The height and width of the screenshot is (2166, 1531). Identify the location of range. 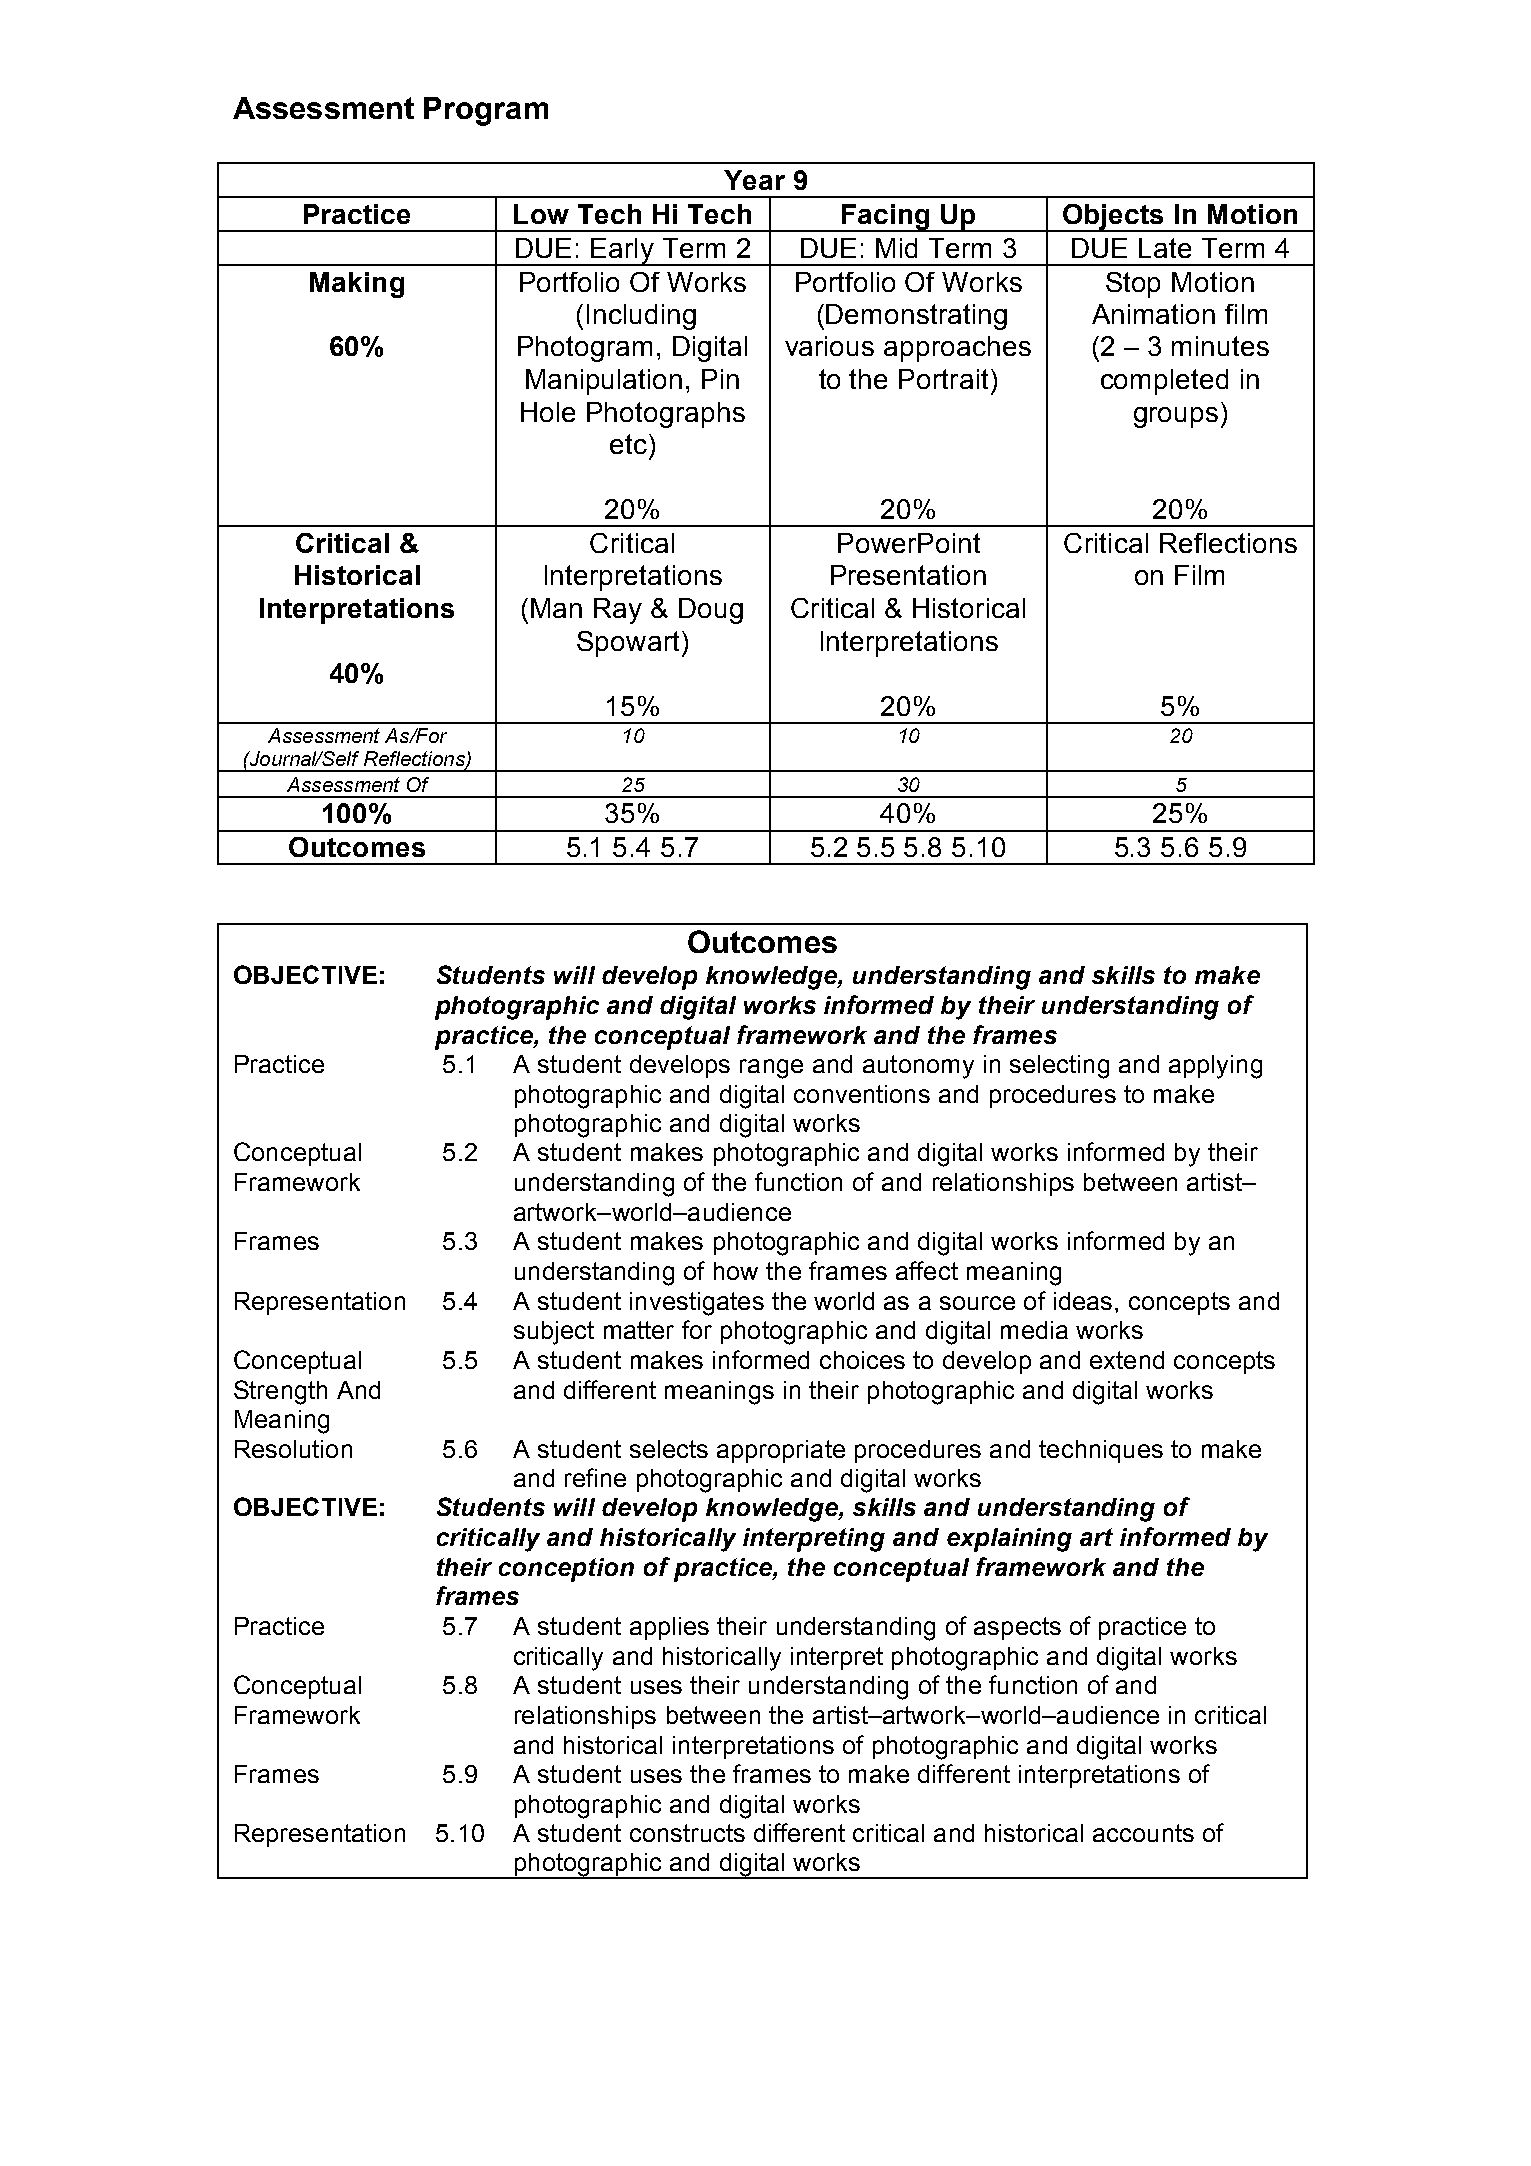
(771, 1069).
